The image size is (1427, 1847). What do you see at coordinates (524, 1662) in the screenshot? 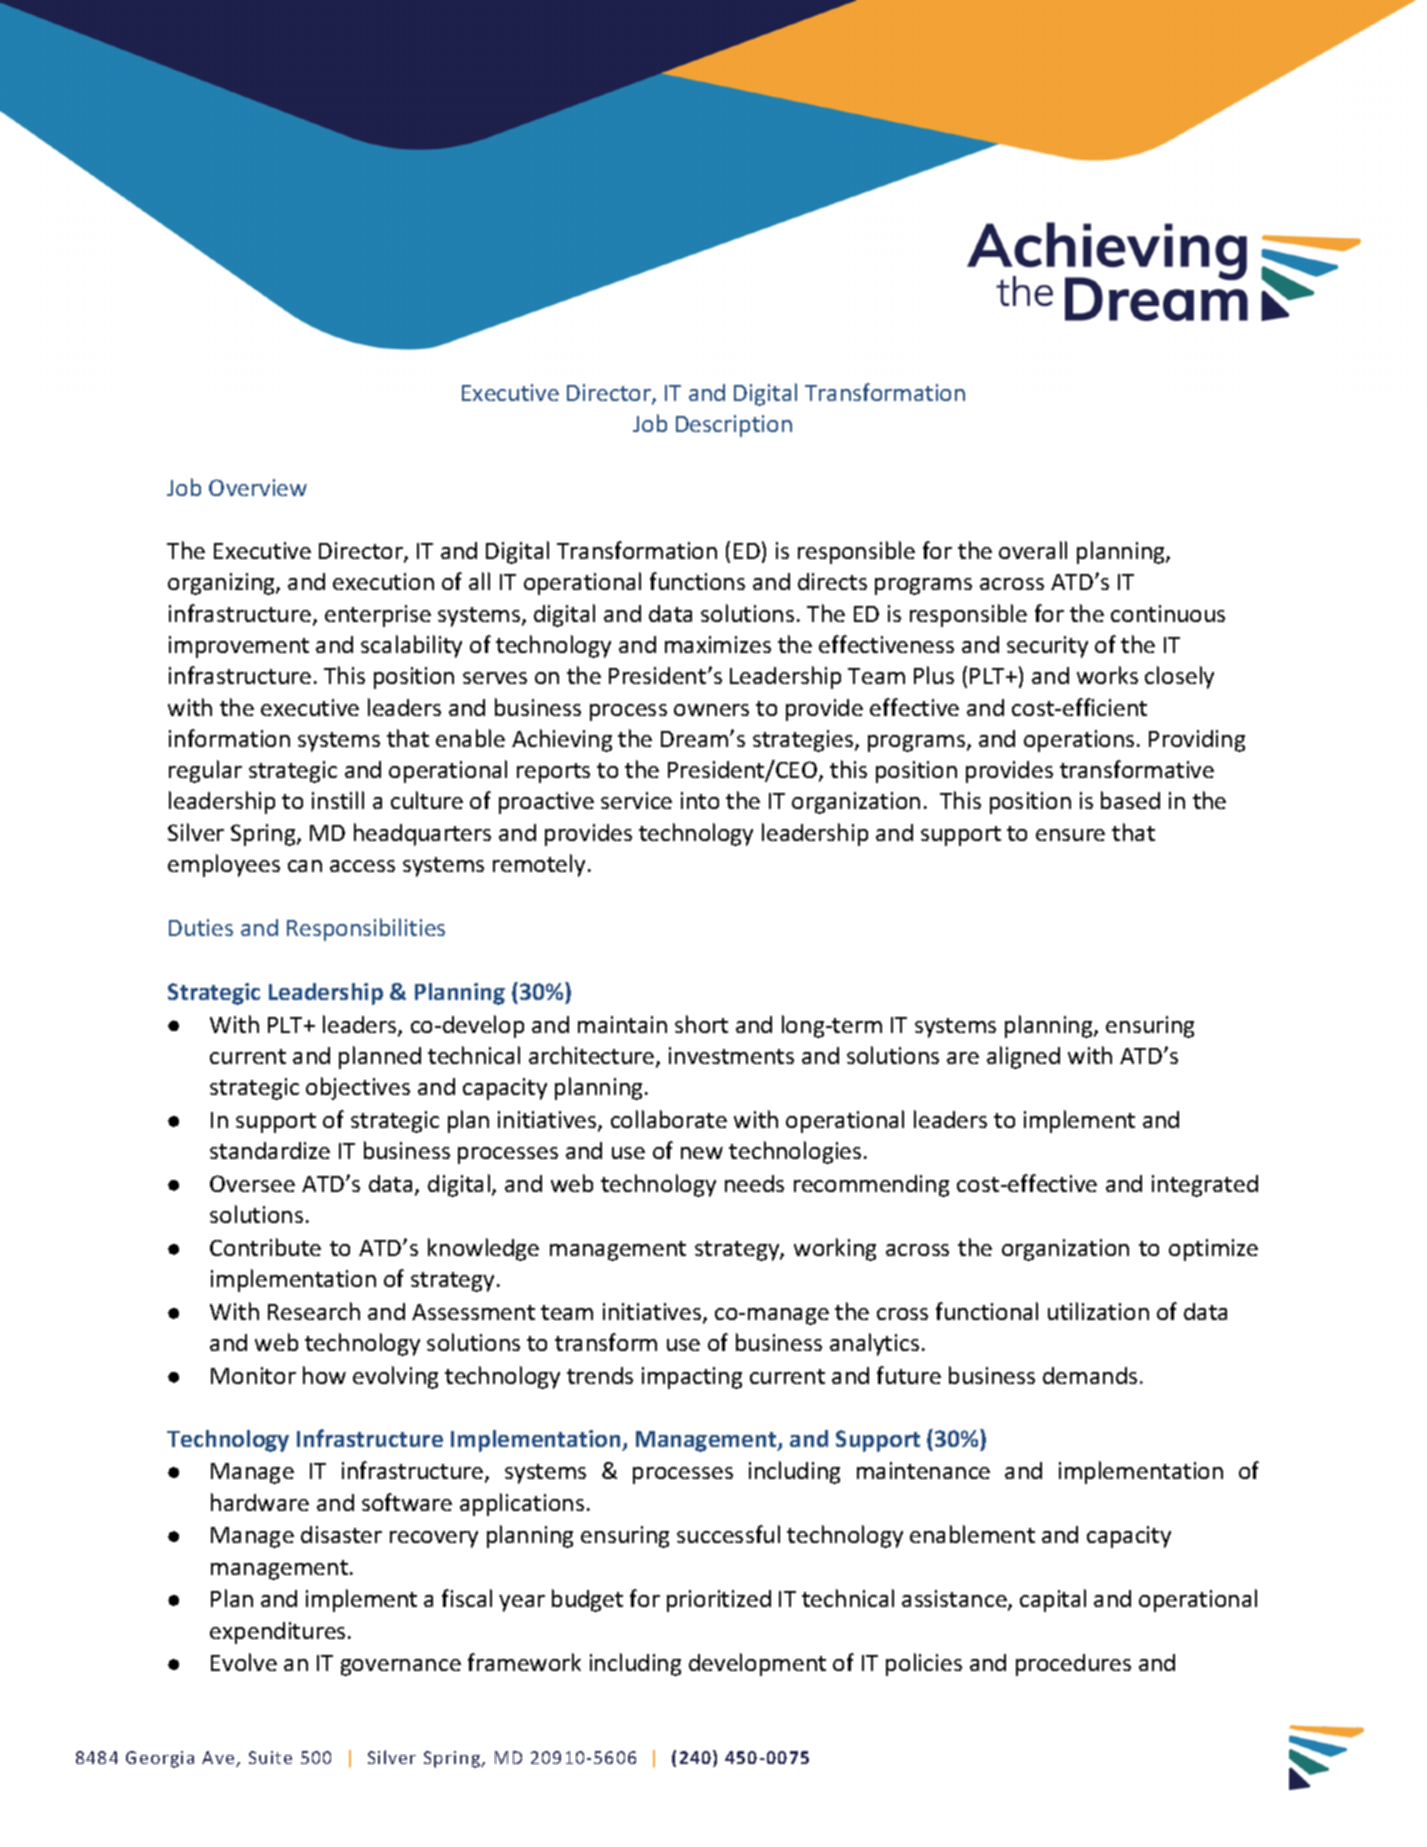
I see `framework` at bounding box center [524, 1662].
